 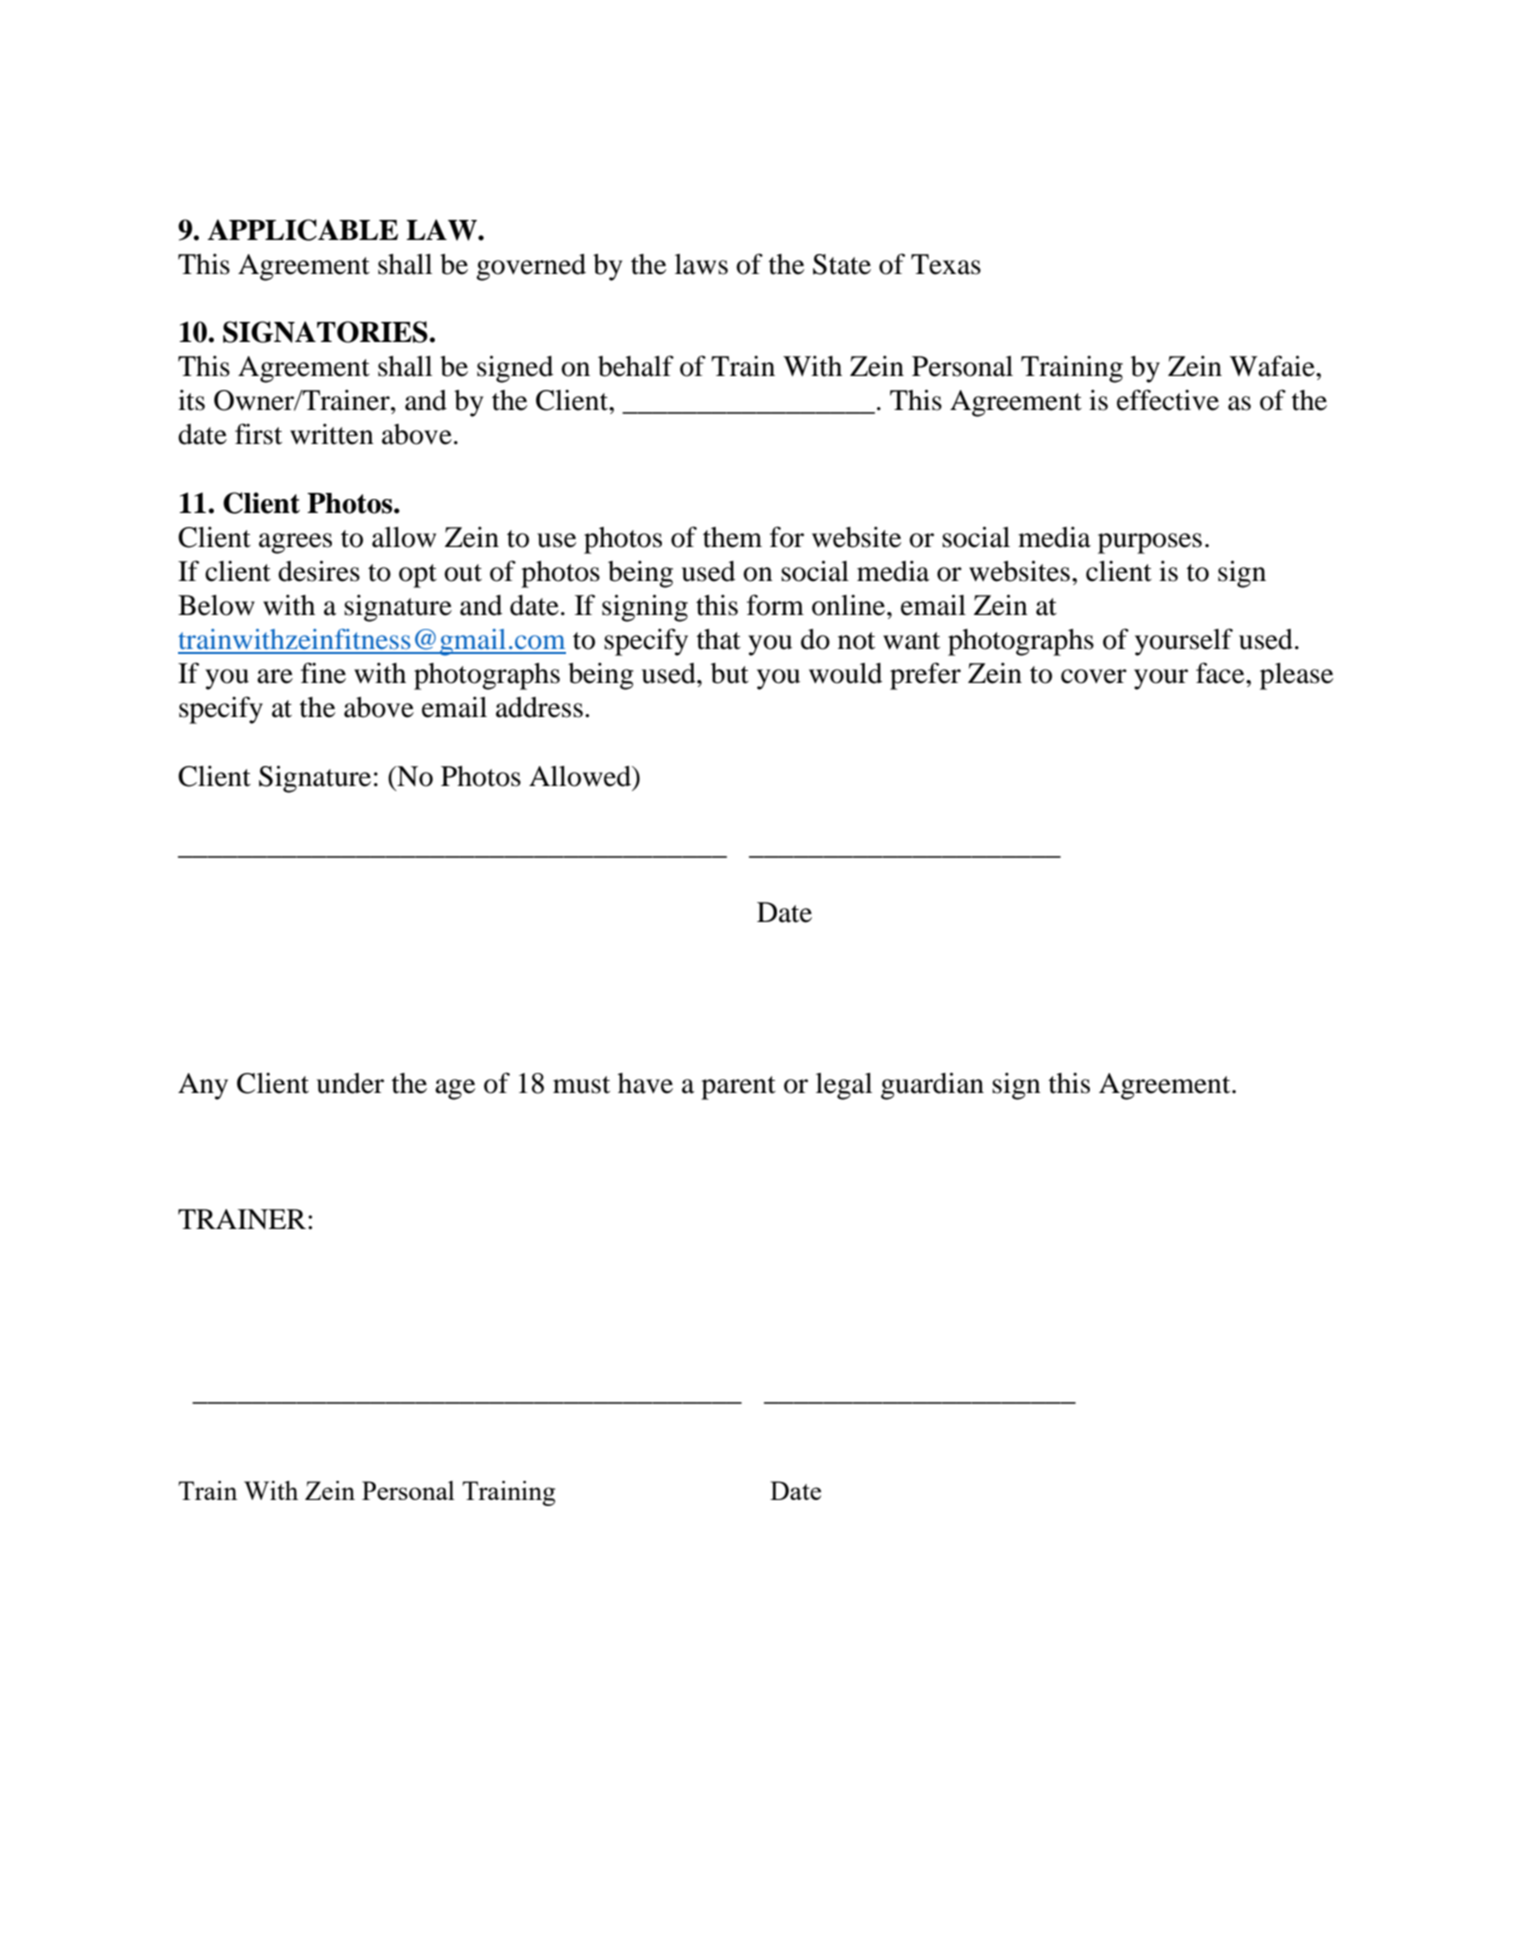 I want to click on parent, so click(x=738, y=1088).
